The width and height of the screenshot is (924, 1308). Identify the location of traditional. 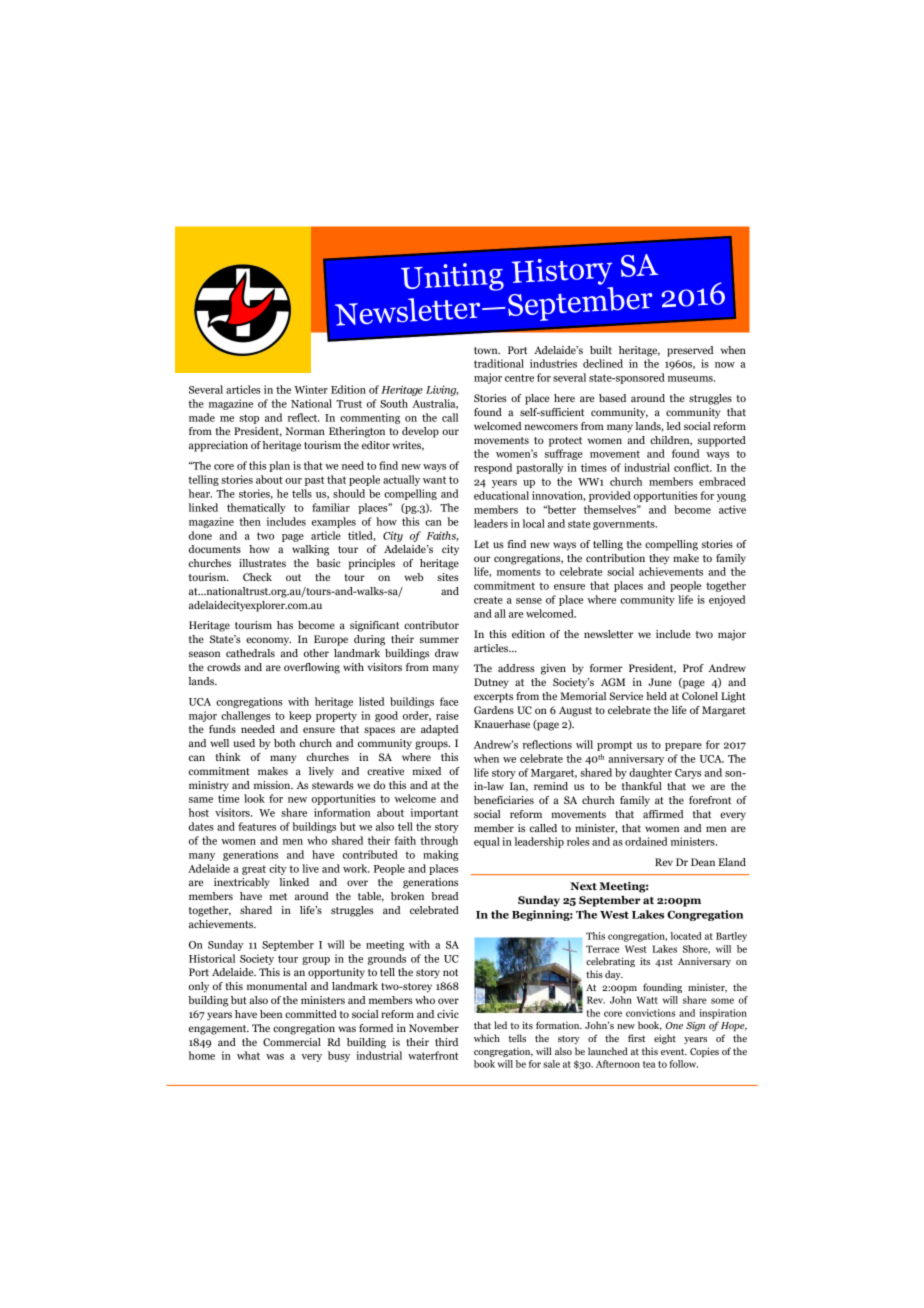
(499, 363).
